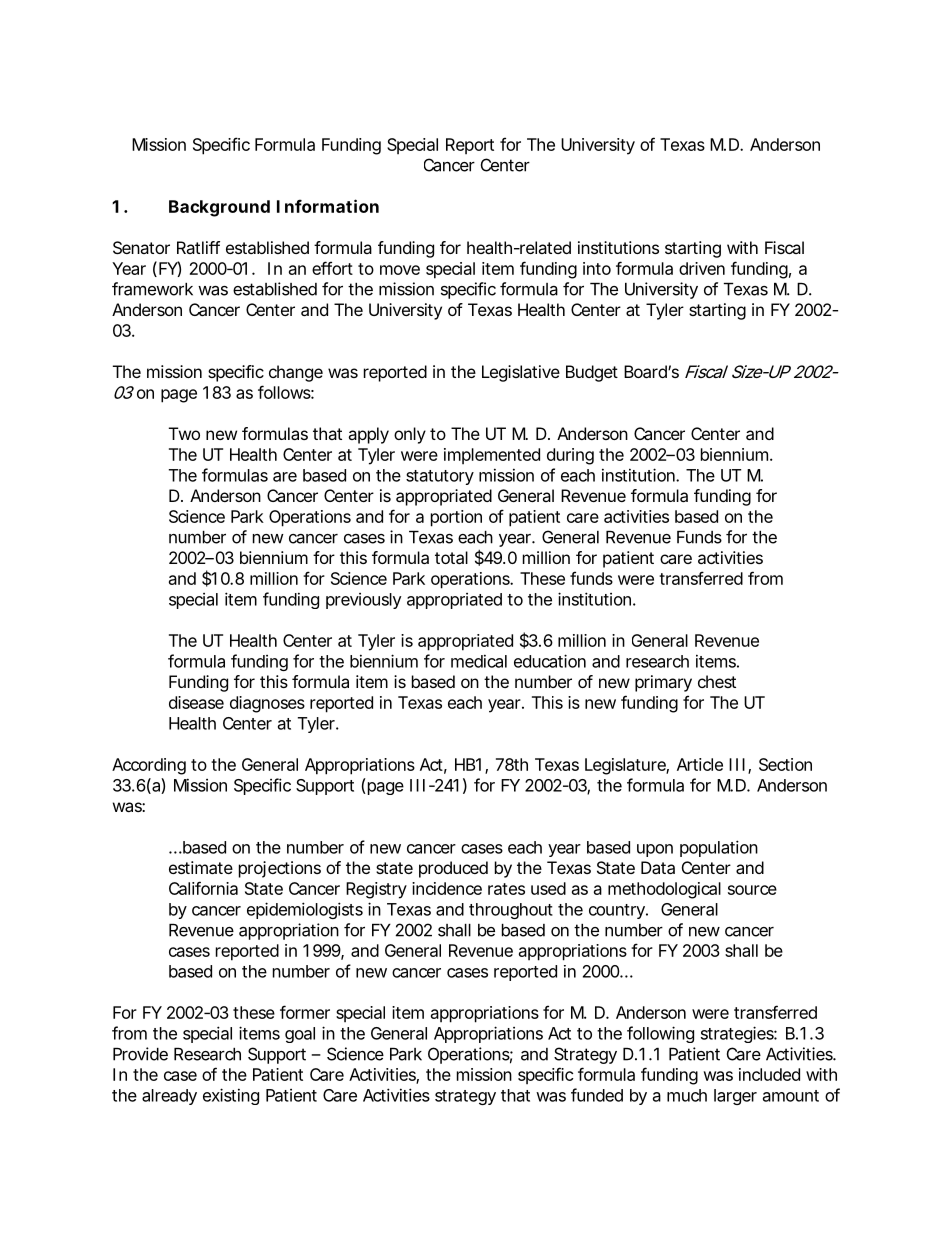 The image size is (952, 1233). Describe the element at coordinates (231, 1096) in the screenshot. I see `existing` at that location.
